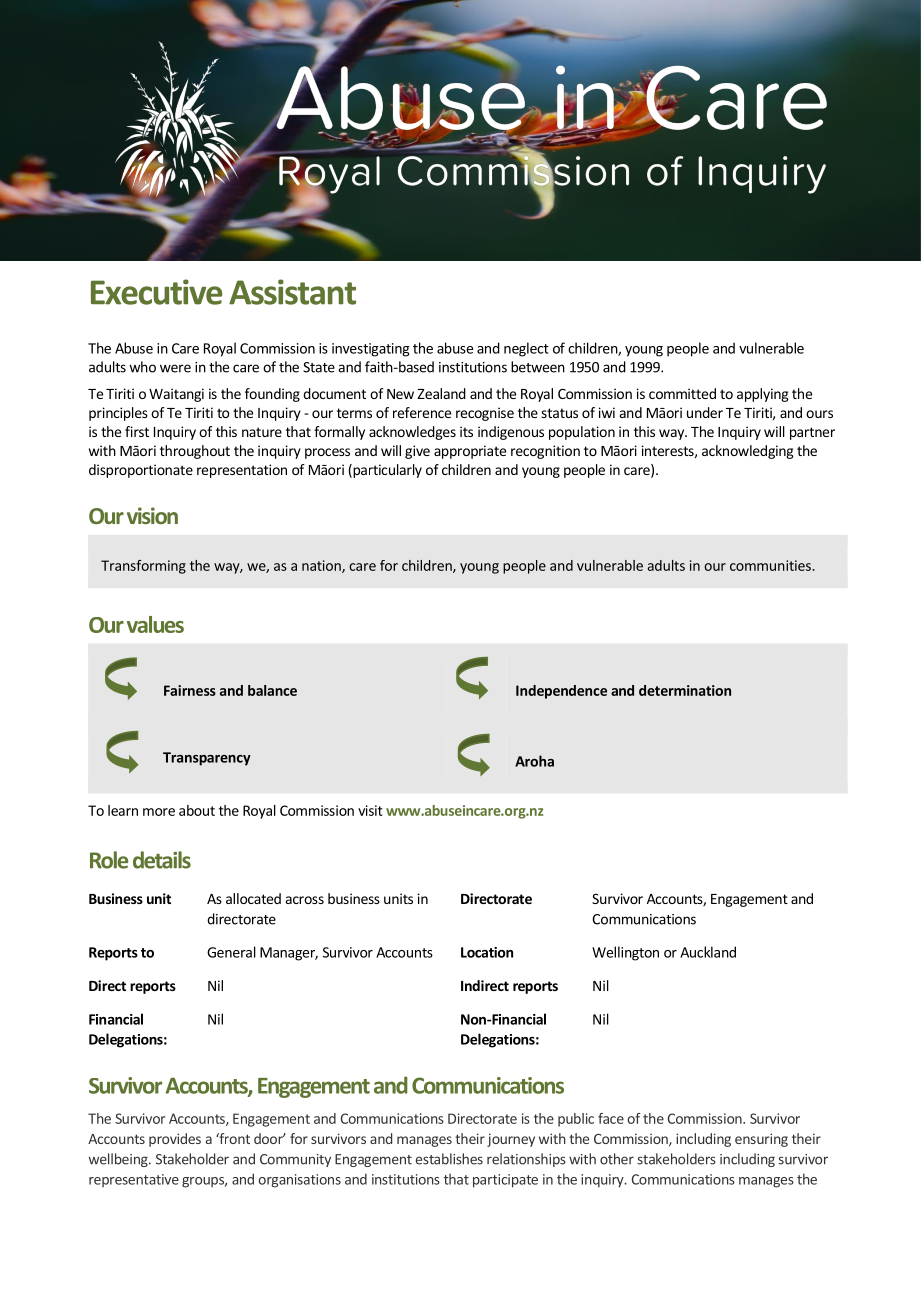 This screenshot has height=1308, width=924. Describe the element at coordinates (708, 952) in the screenshot. I see `Auckland` at that location.
